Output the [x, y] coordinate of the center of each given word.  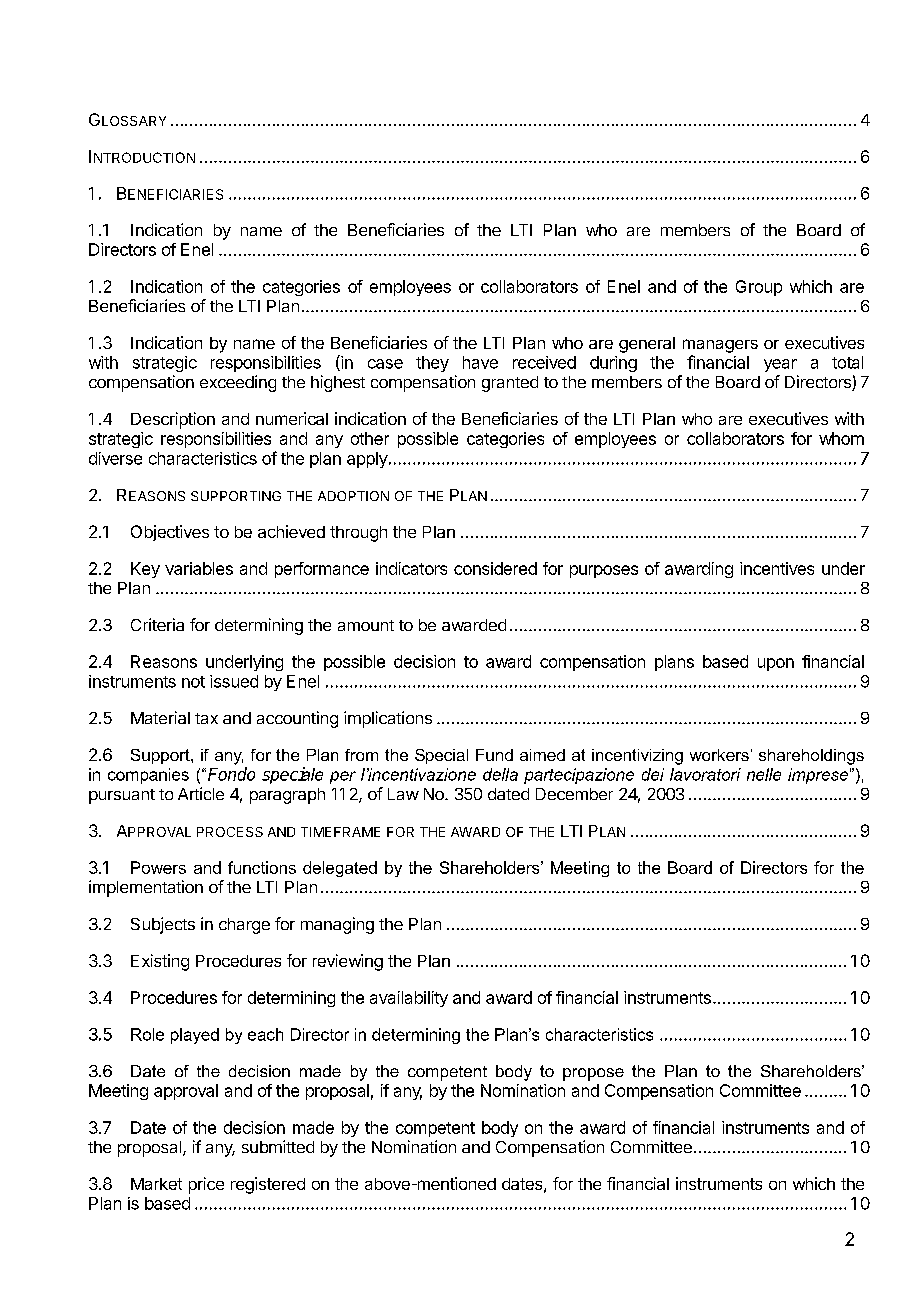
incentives [777, 568]
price [206, 1185]
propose [593, 1074]
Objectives [170, 533]
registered [268, 1185]
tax [206, 718]
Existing [160, 962]
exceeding [238, 383]
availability [409, 999]
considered [495, 568]
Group [759, 288]
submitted [278, 1146]
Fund [494, 755]
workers [719, 755]
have [480, 362]
